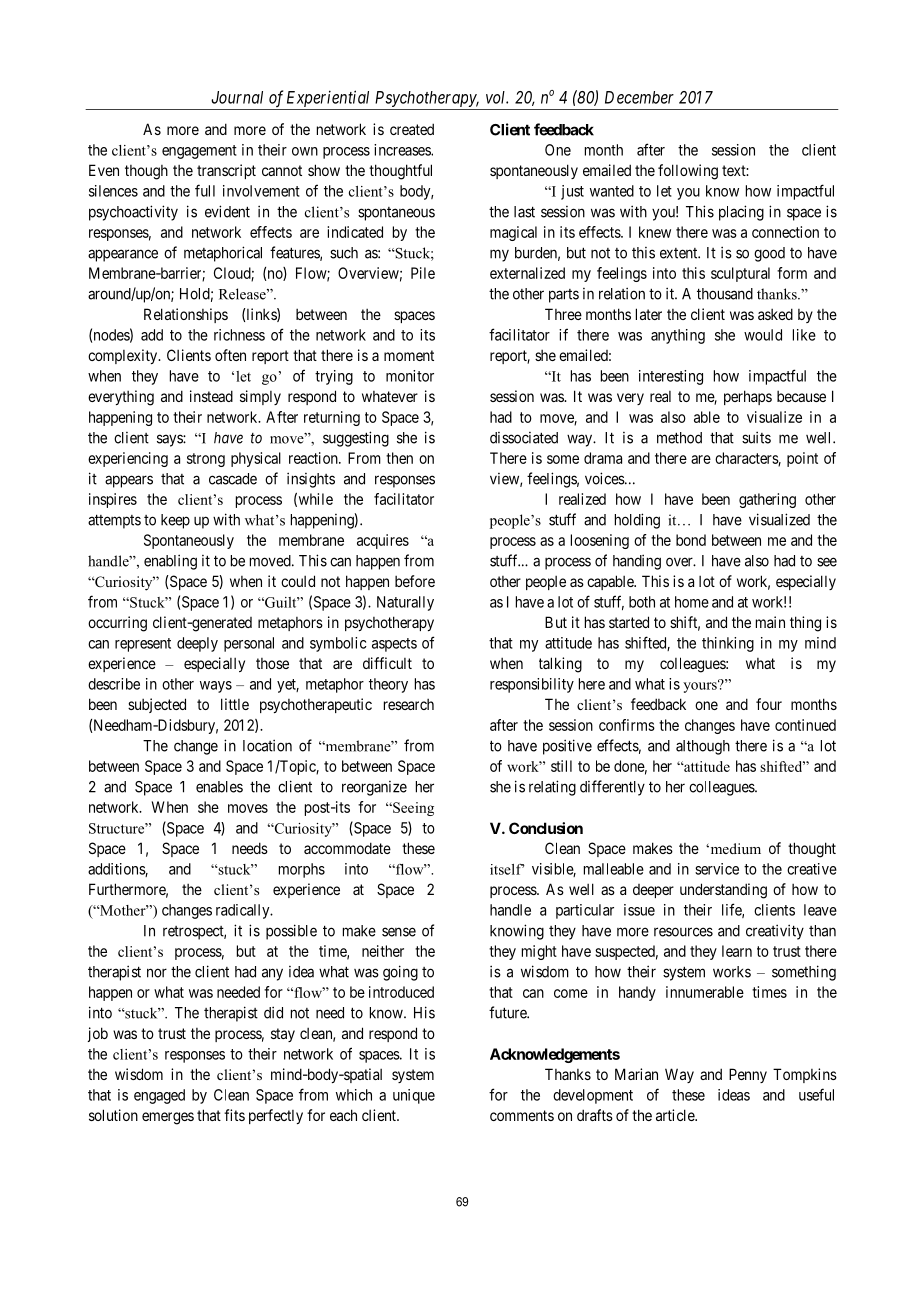  What do you see at coordinates (199, 152) in the screenshot?
I see `engagement` at bounding box center [199, 152].
